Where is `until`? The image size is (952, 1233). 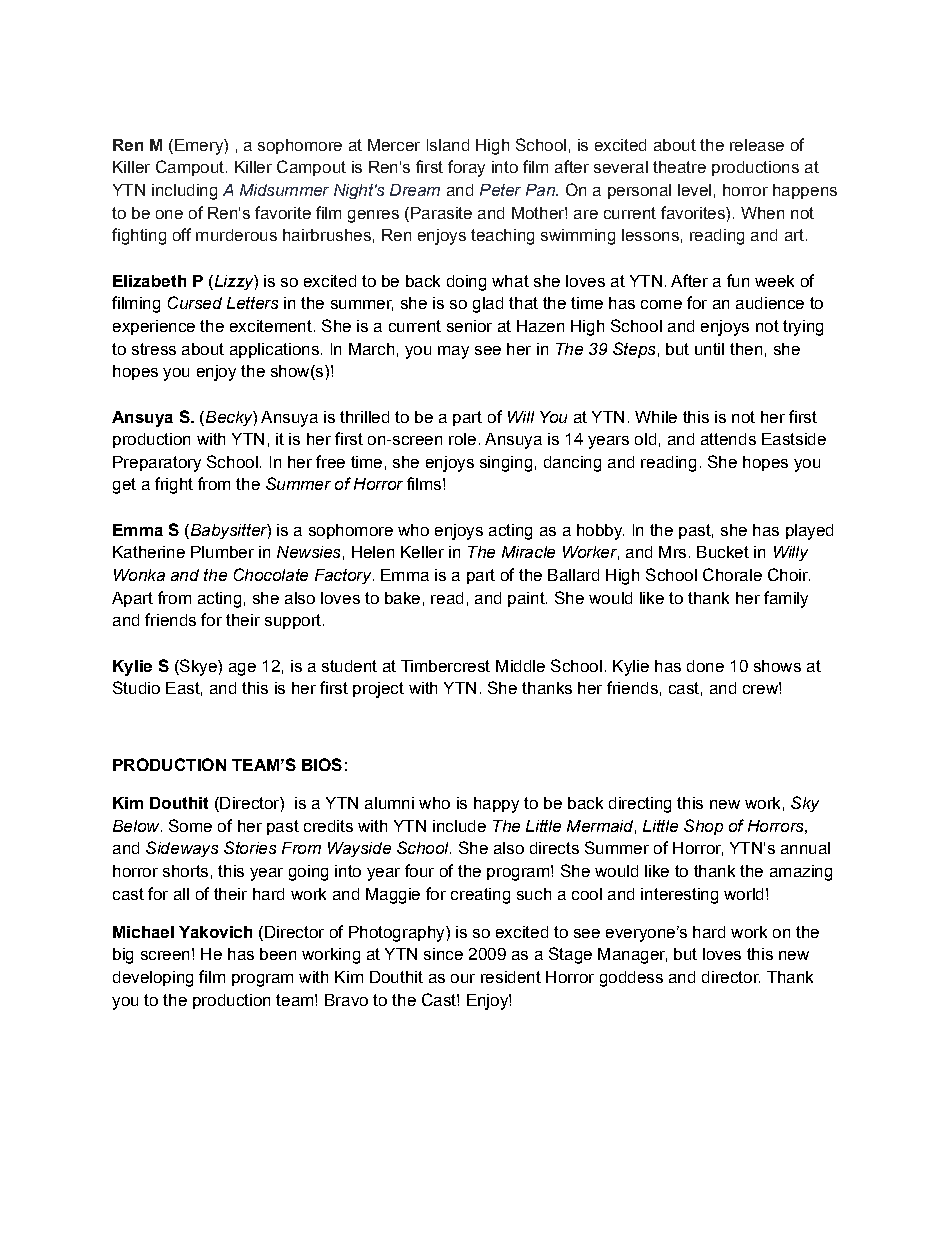
until is located at coordinates (709, 349).
